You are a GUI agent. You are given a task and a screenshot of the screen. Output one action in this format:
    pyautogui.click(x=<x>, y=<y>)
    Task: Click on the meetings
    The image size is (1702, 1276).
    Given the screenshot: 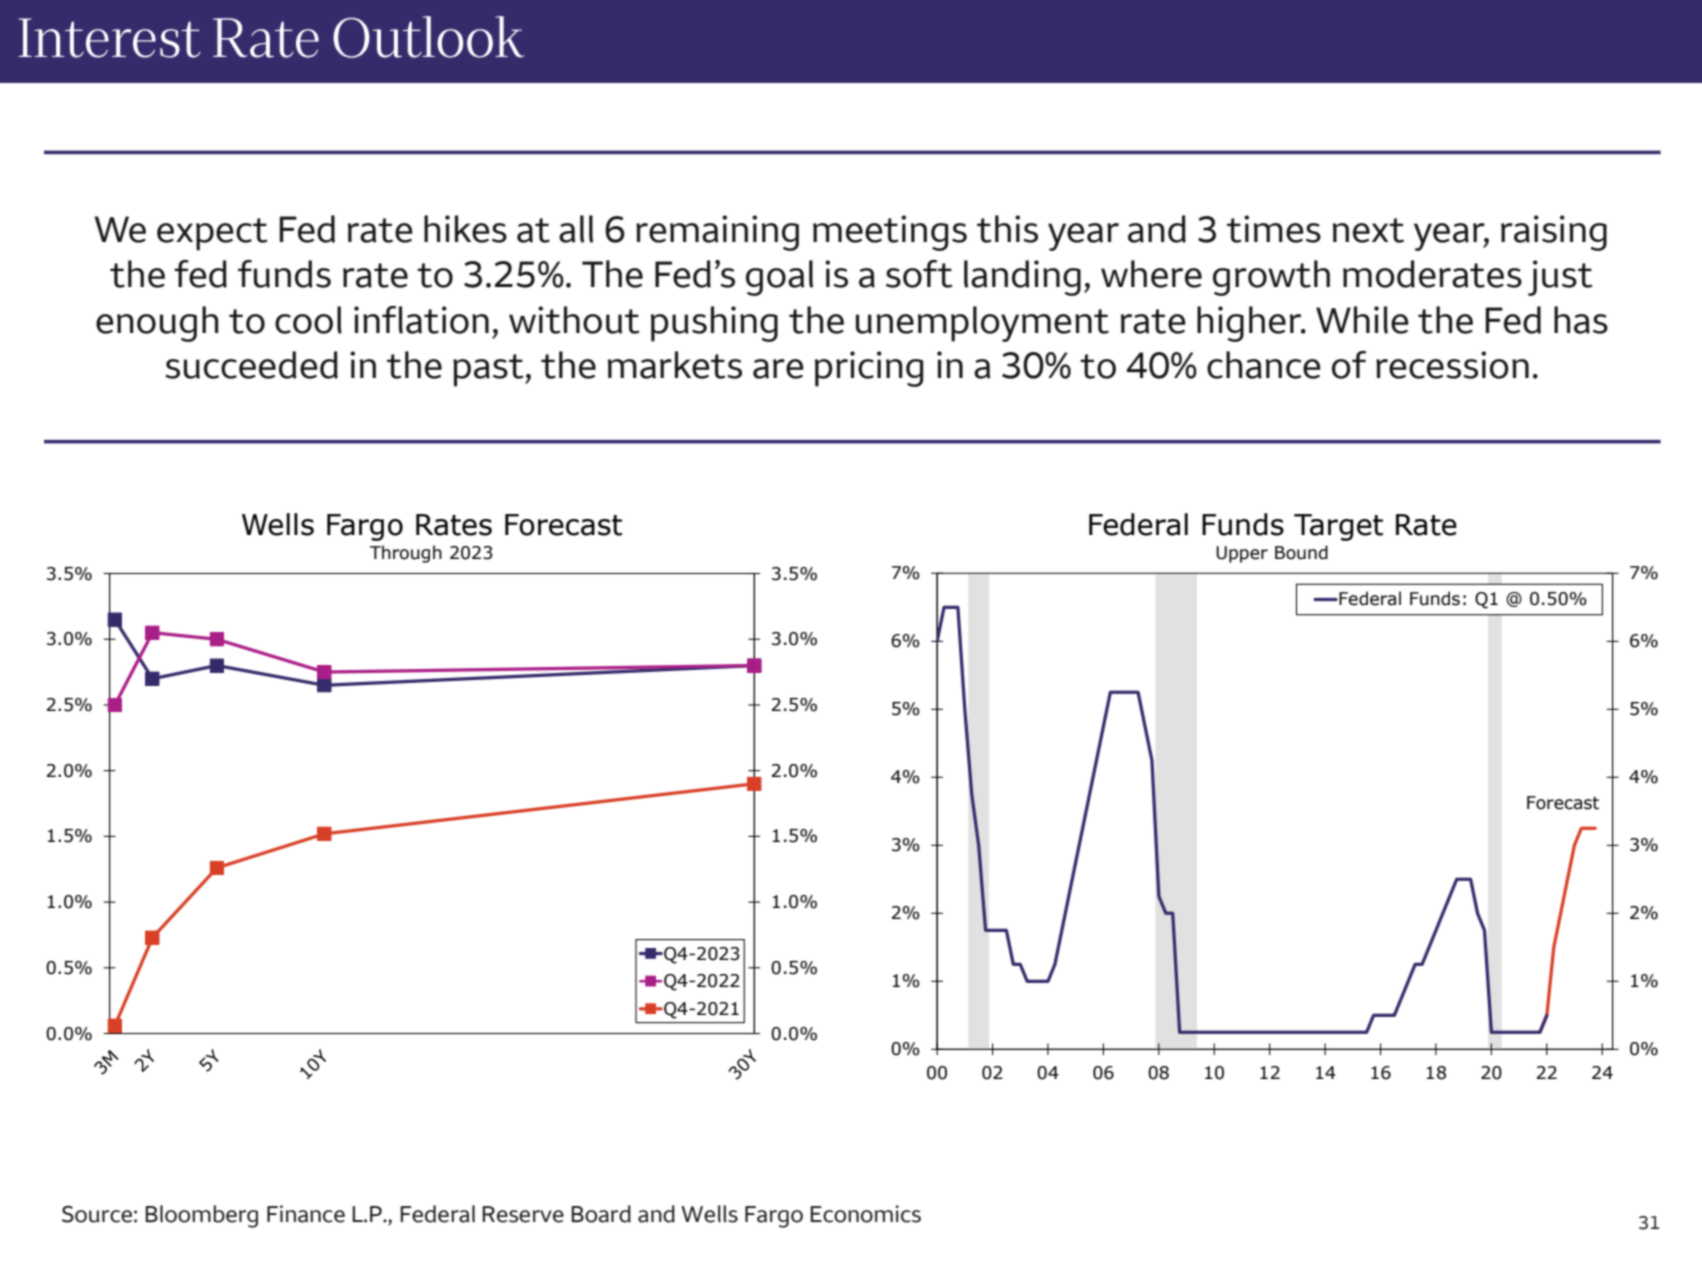 What is the action you would take?
    pyautogui.click(x=890, y=233)
